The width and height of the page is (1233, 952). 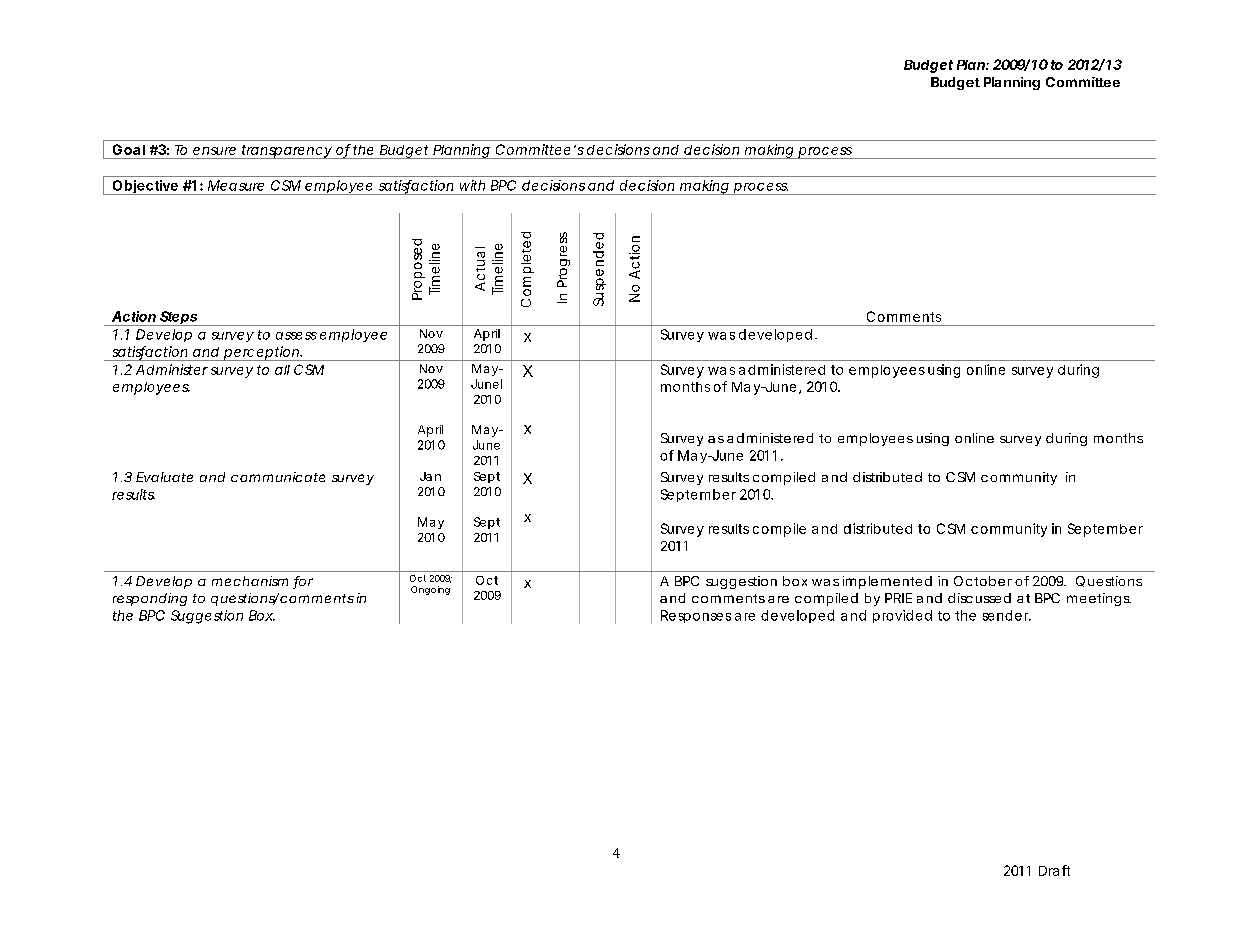 I want to click on transparency, so click(x=285, y=152).
